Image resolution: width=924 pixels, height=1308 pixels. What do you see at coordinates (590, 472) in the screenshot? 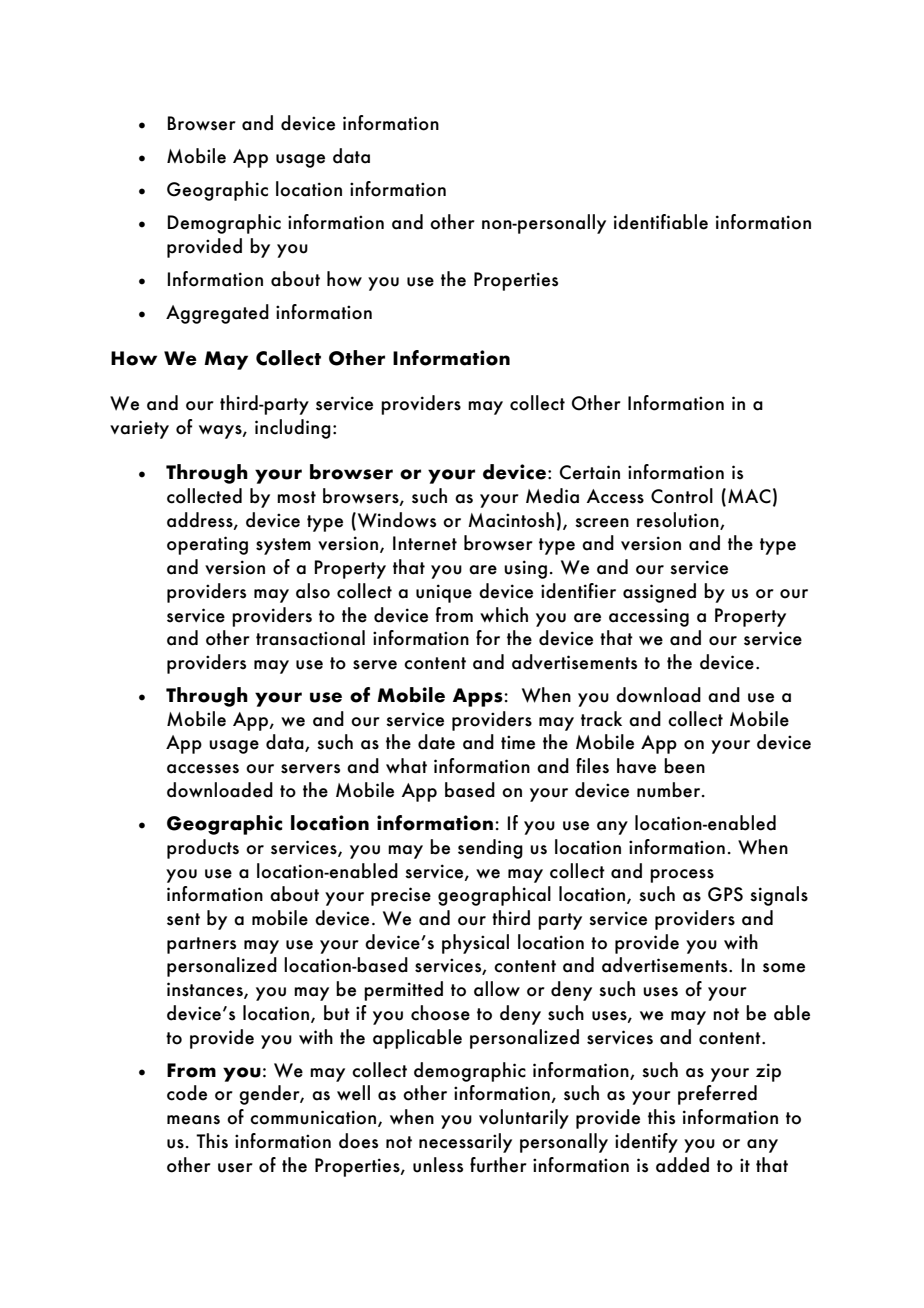
I see `Certain` at bounding box center [590, 472].
